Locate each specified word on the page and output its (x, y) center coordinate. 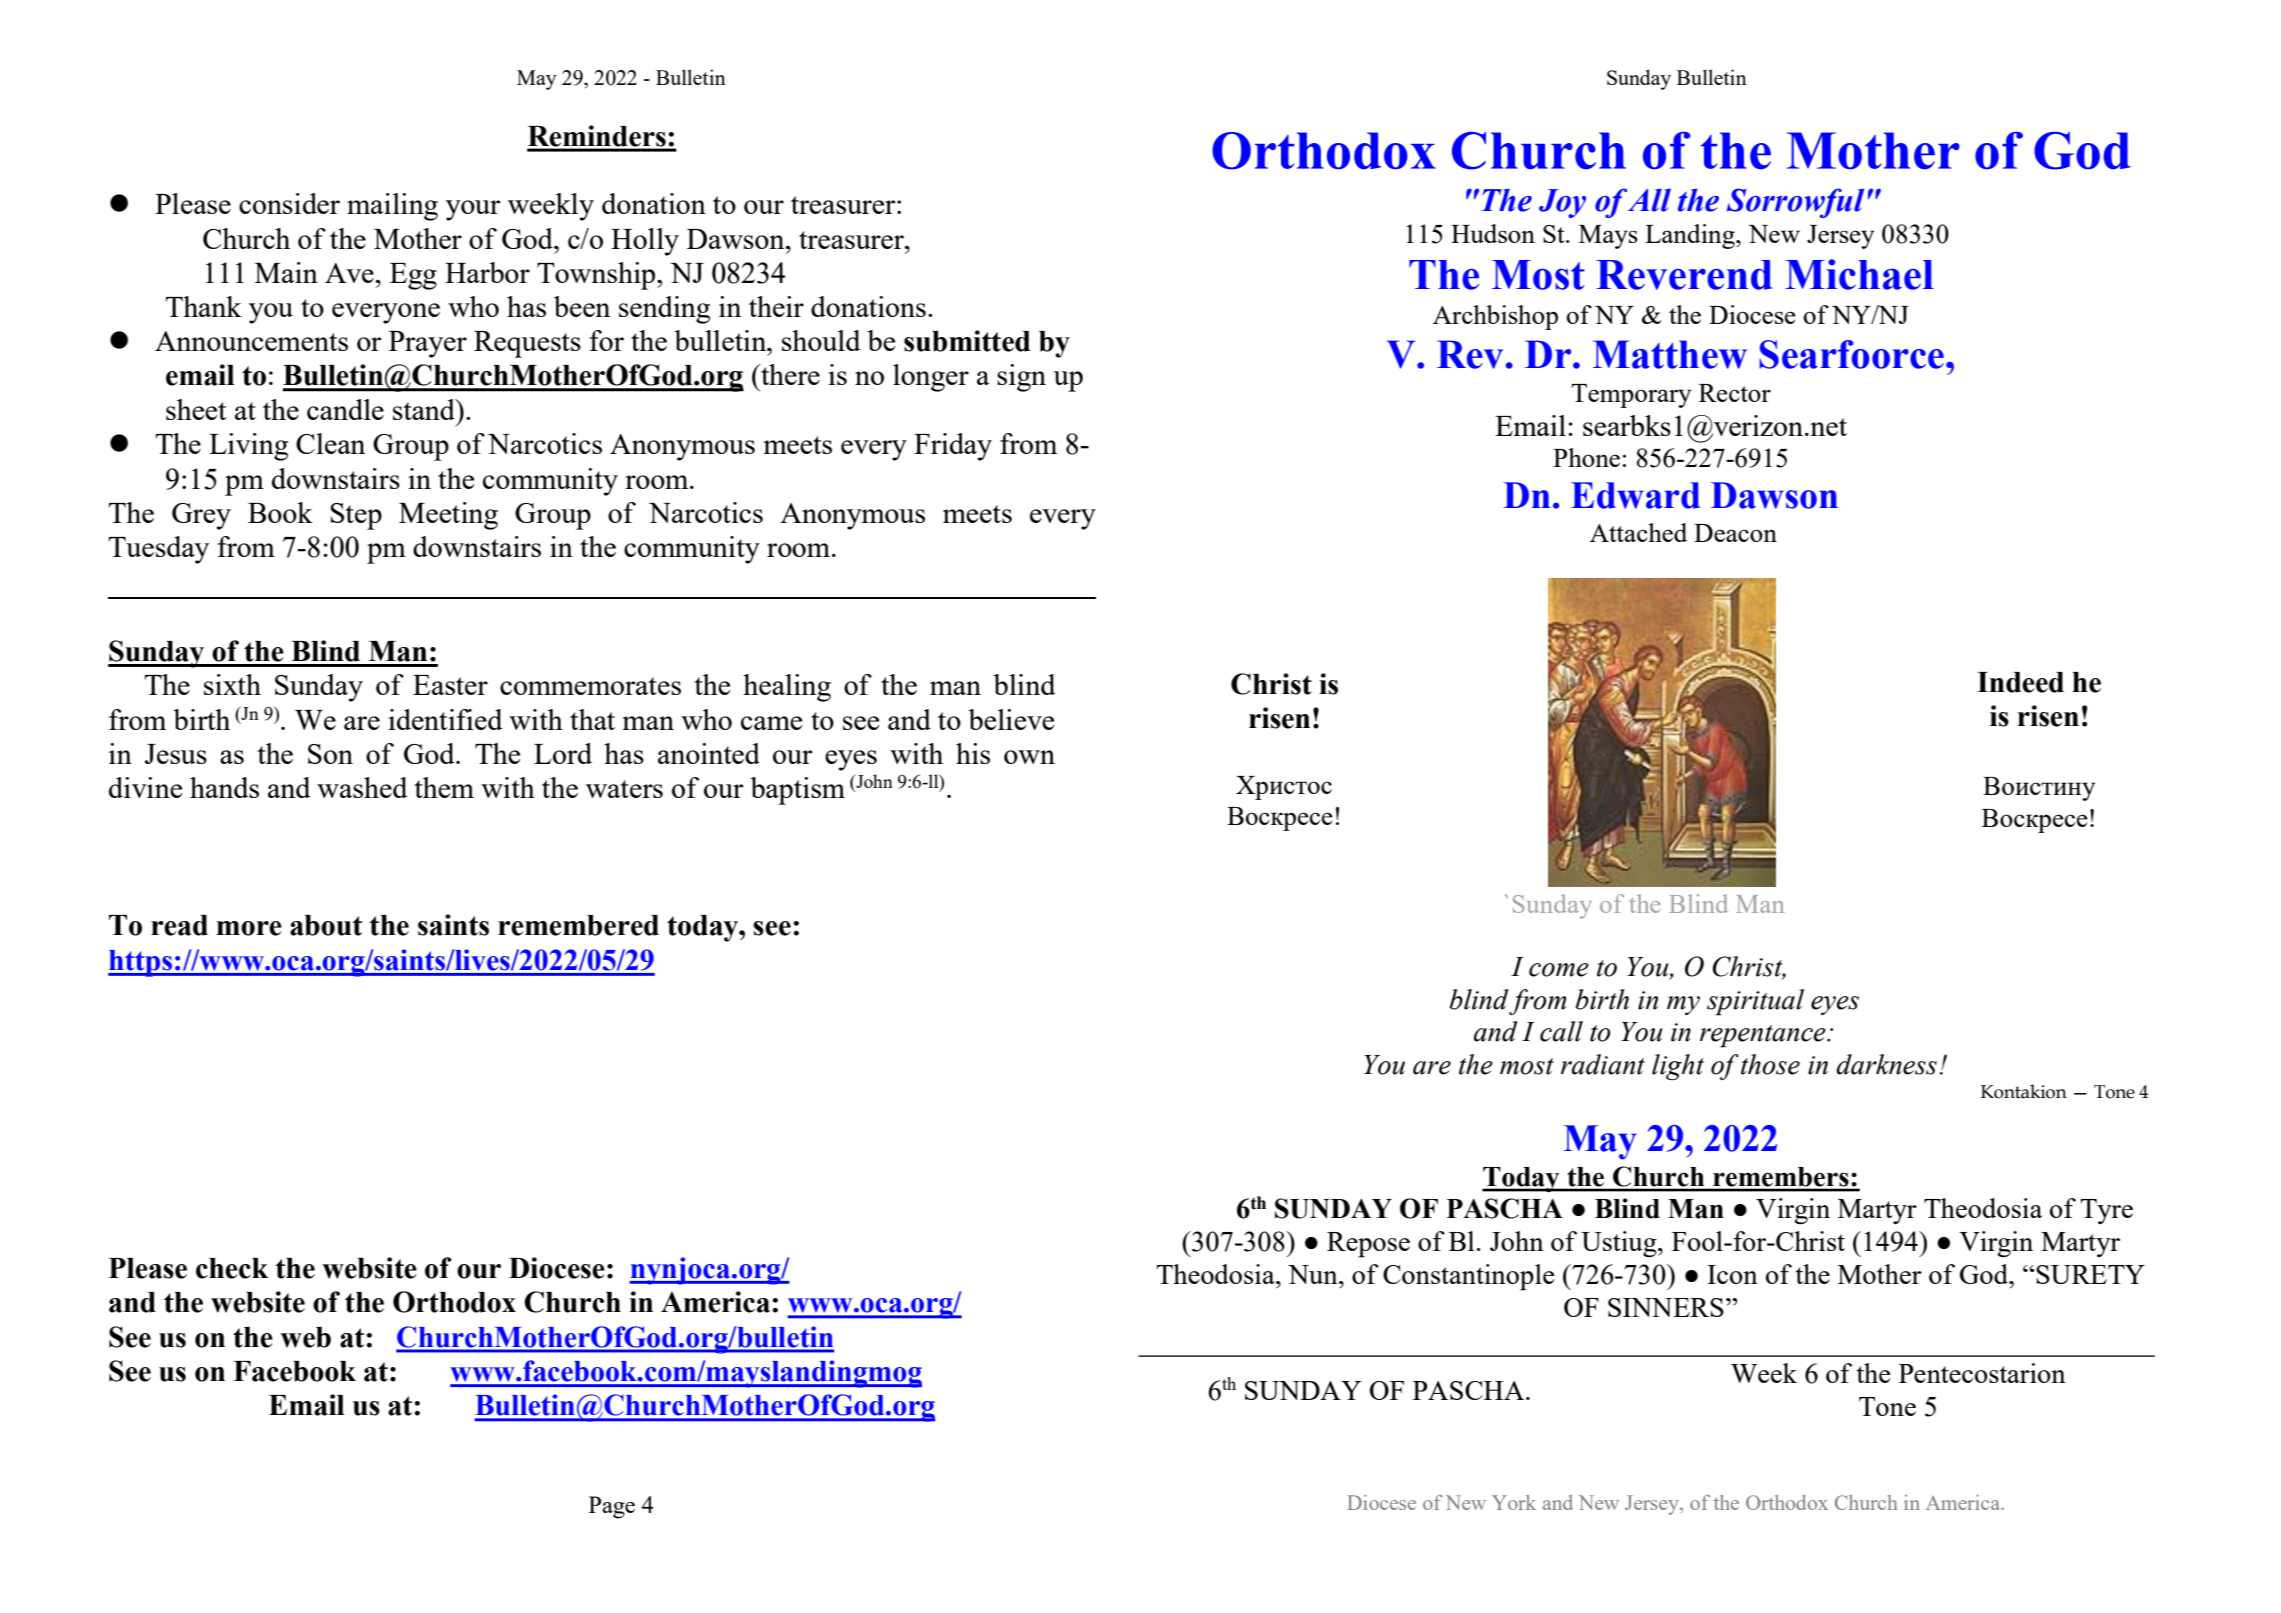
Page (612, 1507)
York (1514, 1502)
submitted (967, 341)
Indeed (2020, 682)
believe (1011, 719)
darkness (1886, 1064)
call (1561, 1031)
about (326, 925)
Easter (450, 685)
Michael (1859, 274)
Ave (349, 273)
